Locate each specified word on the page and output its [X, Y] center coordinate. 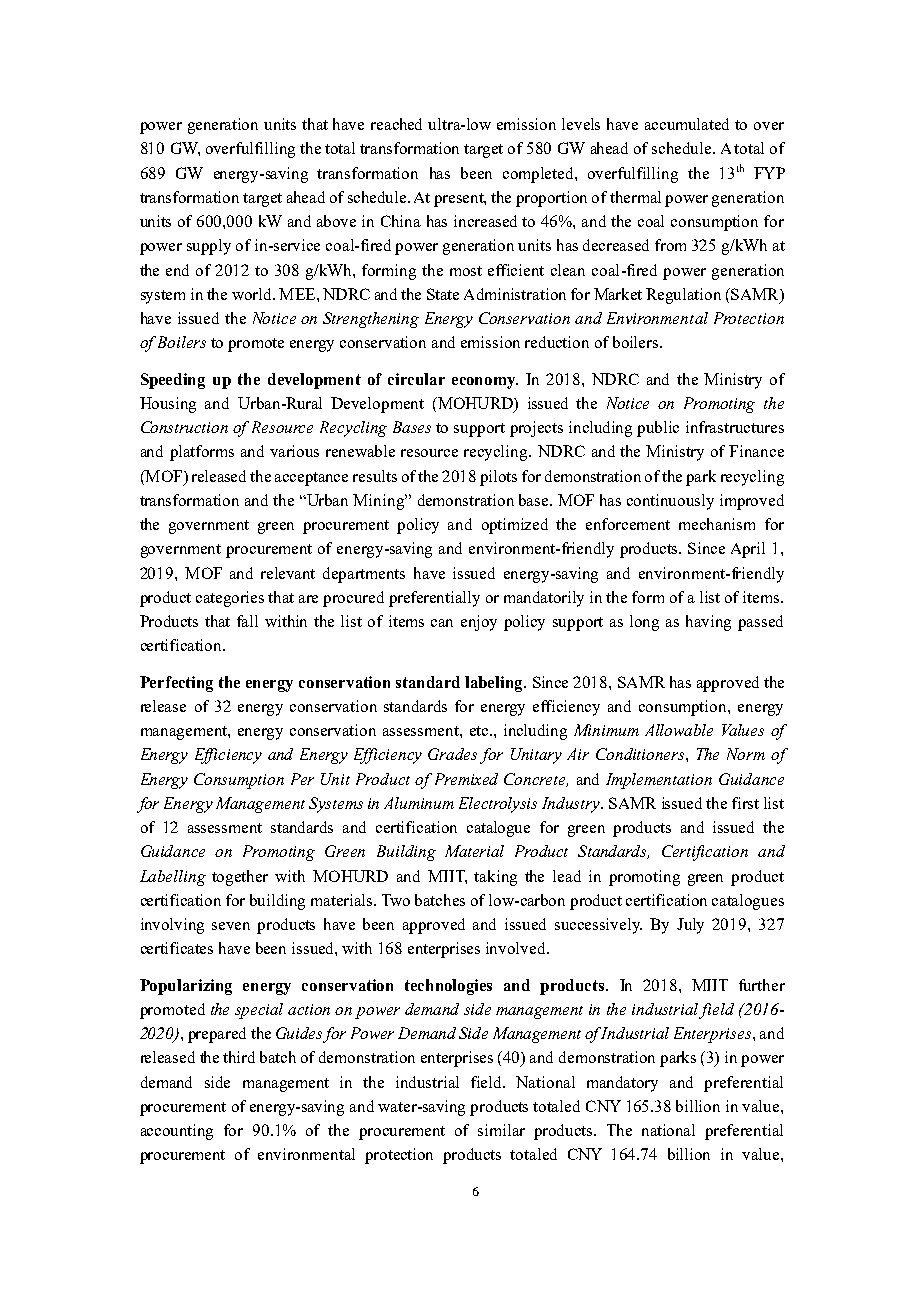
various [294, 451]
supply [209, 247]
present [460, 200]
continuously [670, 502]
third [239, 1057]
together [240, 878]
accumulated [687, 124]
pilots [498, 478]
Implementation [659, 781]
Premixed [466, 779]
